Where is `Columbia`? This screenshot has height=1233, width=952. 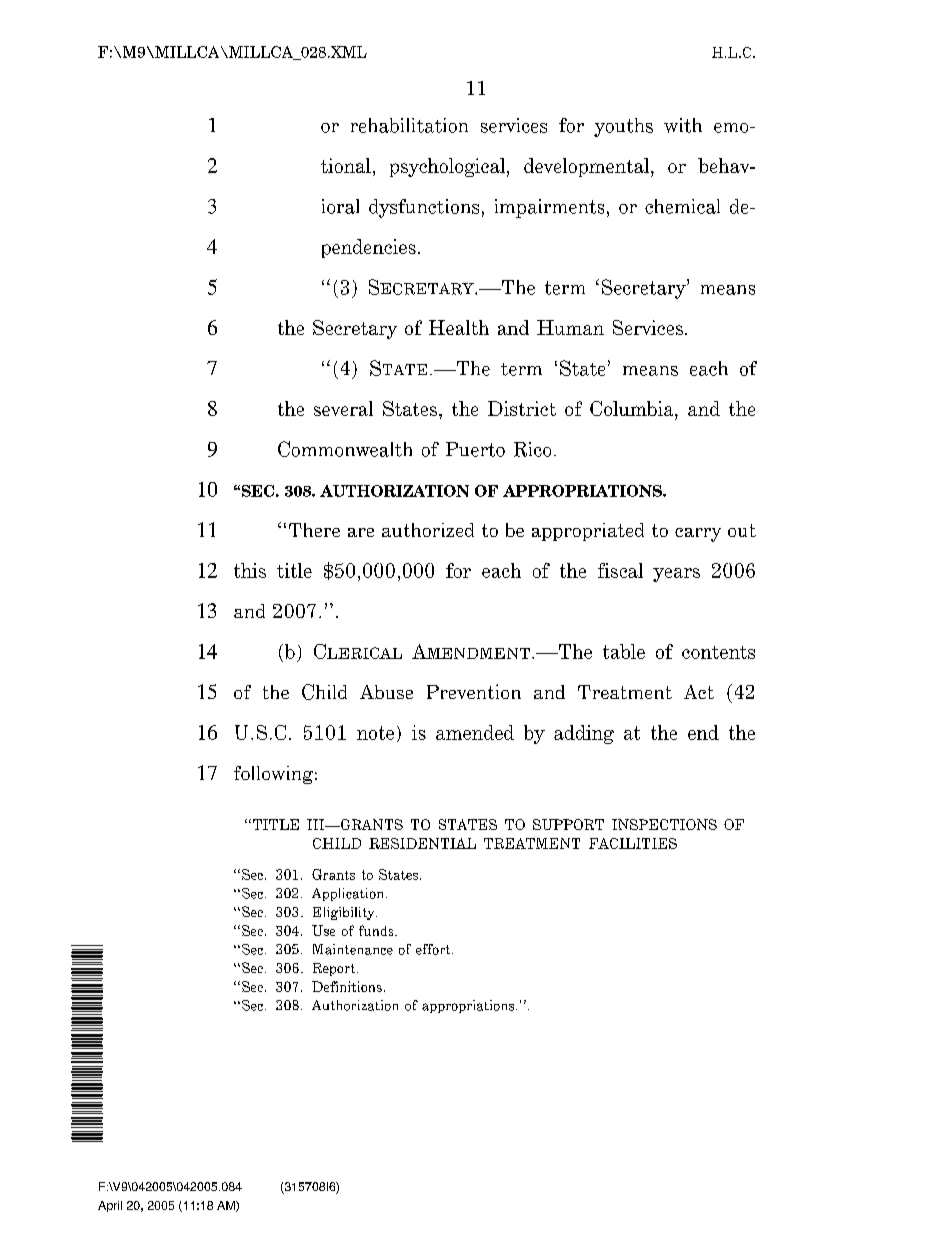
Columbia is located at coordinates (633, 408).
